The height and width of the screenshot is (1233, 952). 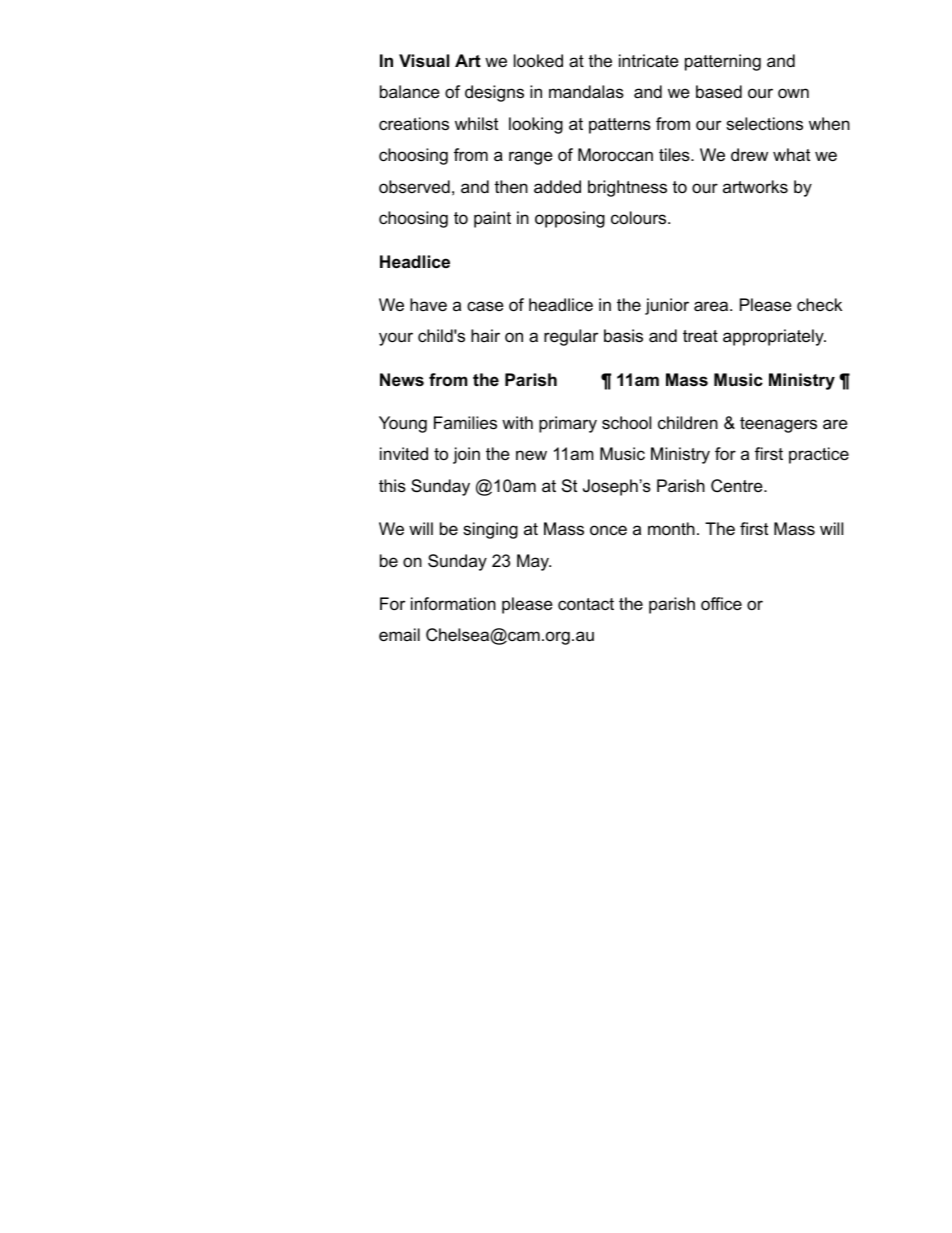 I want to click on mandalas, so click(x=586, y=92).
